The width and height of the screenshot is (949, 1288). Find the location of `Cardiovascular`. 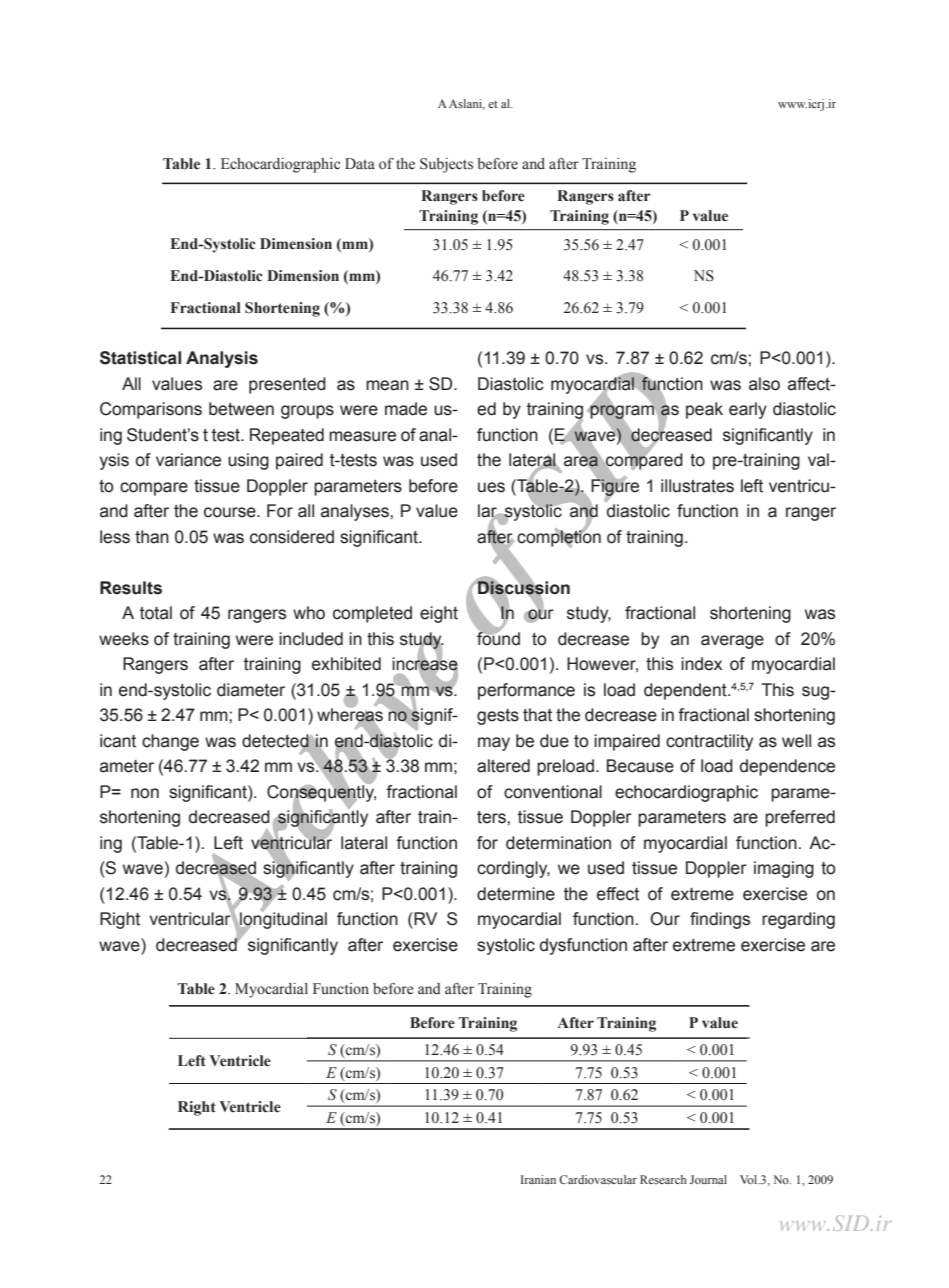

Cardiovascular is located at coordinates (598, 1179).
